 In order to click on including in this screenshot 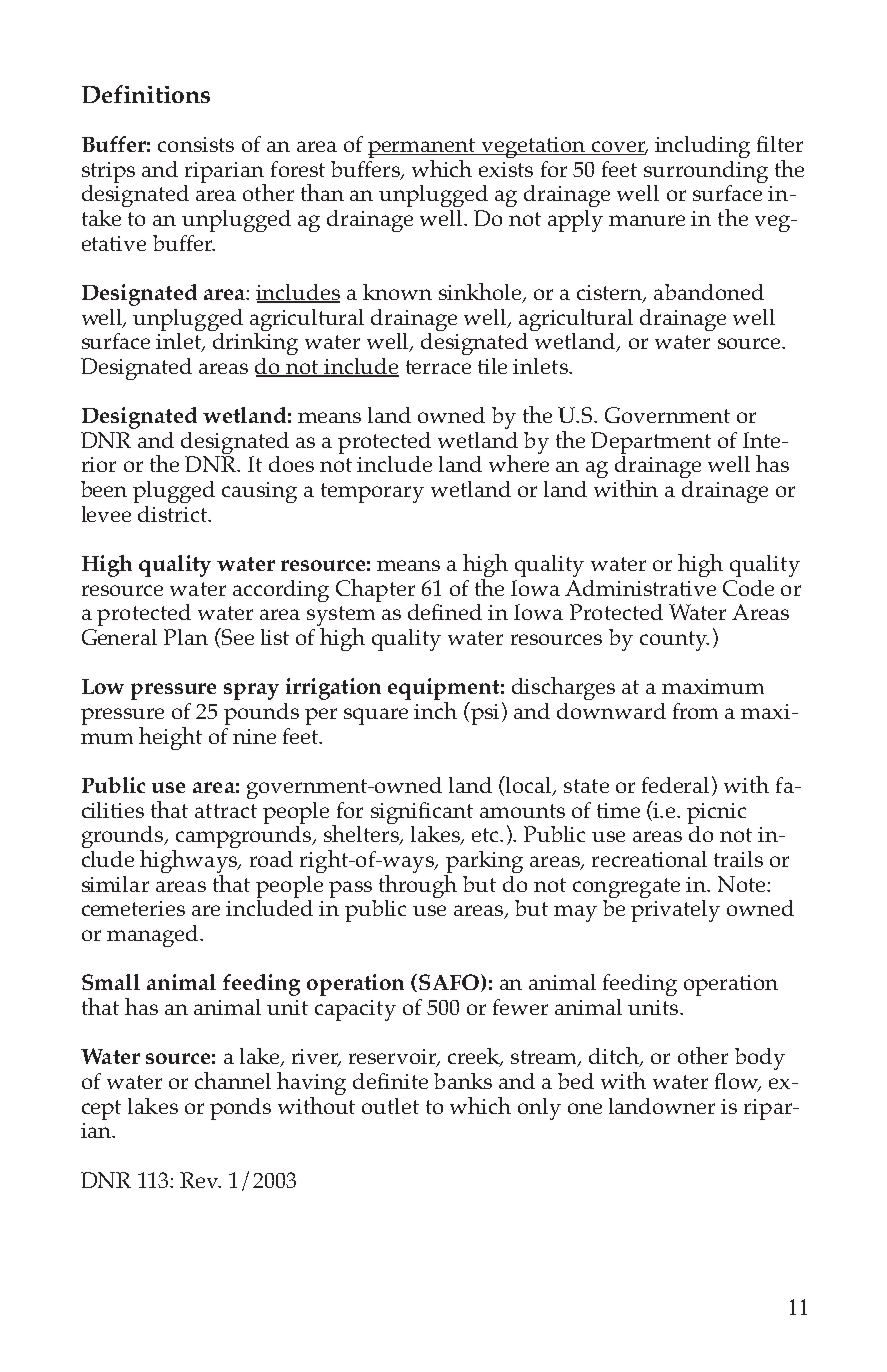, I will do `click(702, 147)`.
